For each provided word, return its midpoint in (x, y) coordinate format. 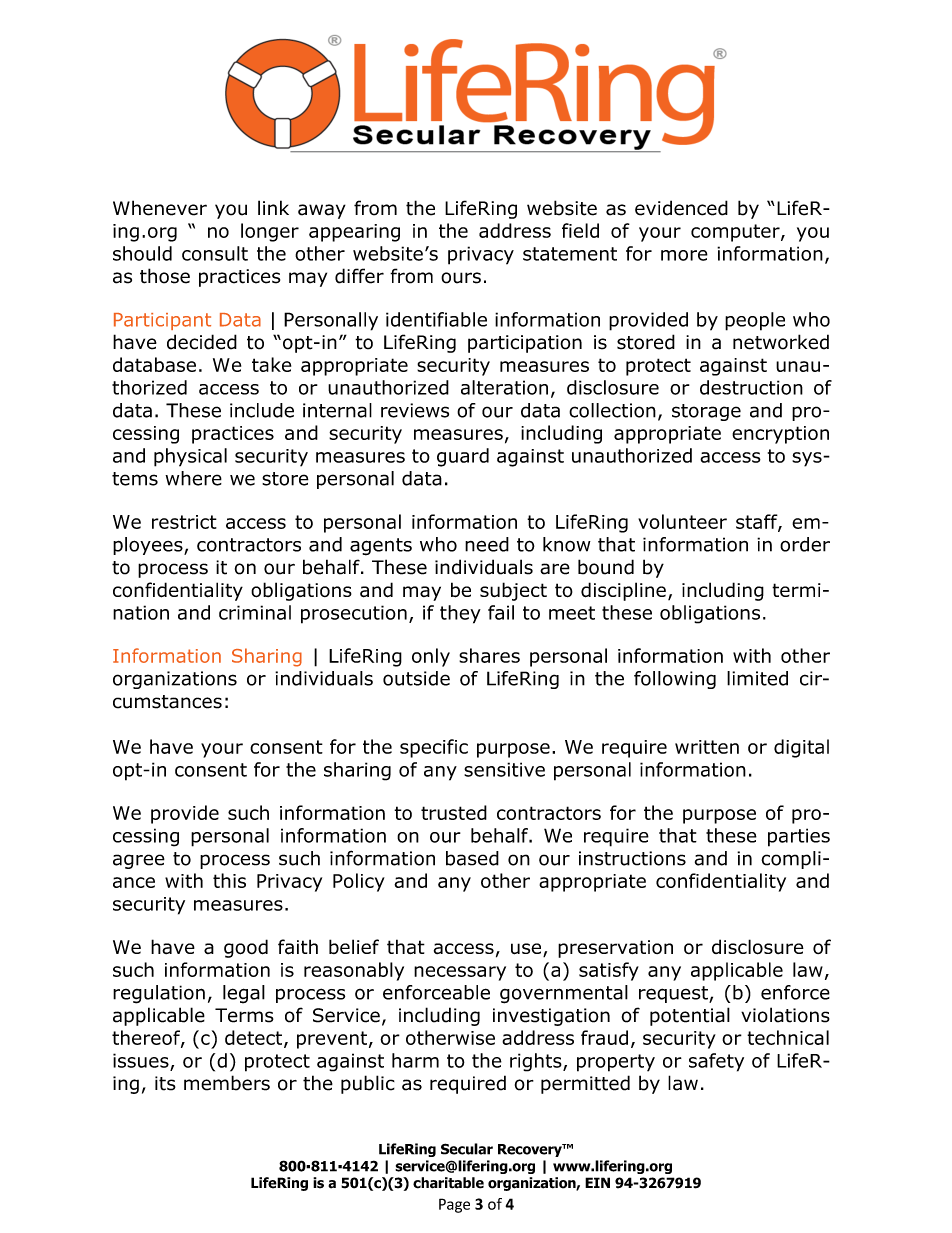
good (246, 948)
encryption (780, 435)
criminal (255, 612)
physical (190, 457)
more (684, 255)
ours (461, 278)
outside (416, 678)
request (674, 994)
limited (757, 678)
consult (215, 253)
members (227, 1083)
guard (463, 457)
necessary (460, 973)
